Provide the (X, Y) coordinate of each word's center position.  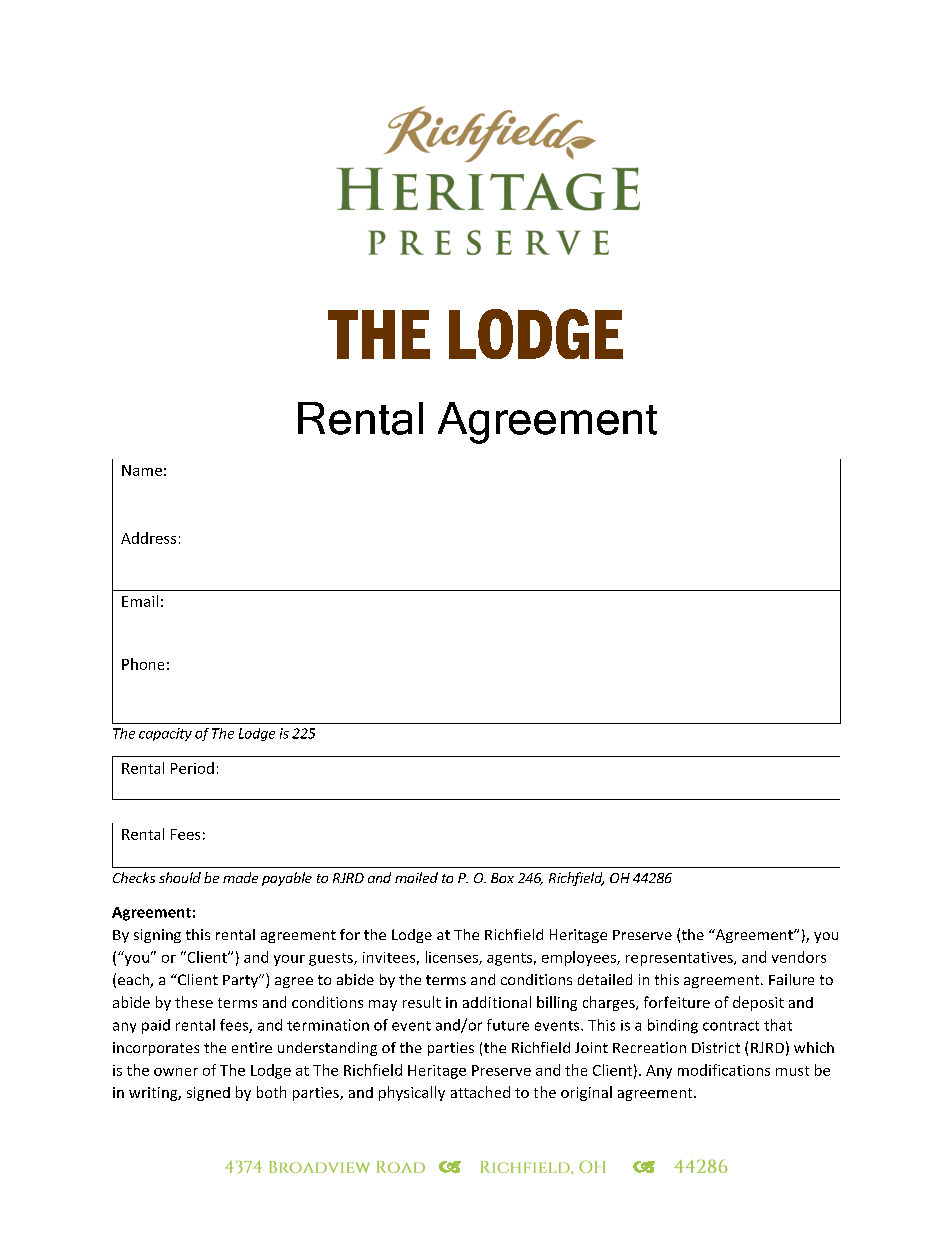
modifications (724, 1070)
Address (148, 538)
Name (142, 470)
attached (480, 1092)
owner (176, 1072)
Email (140, 601)
